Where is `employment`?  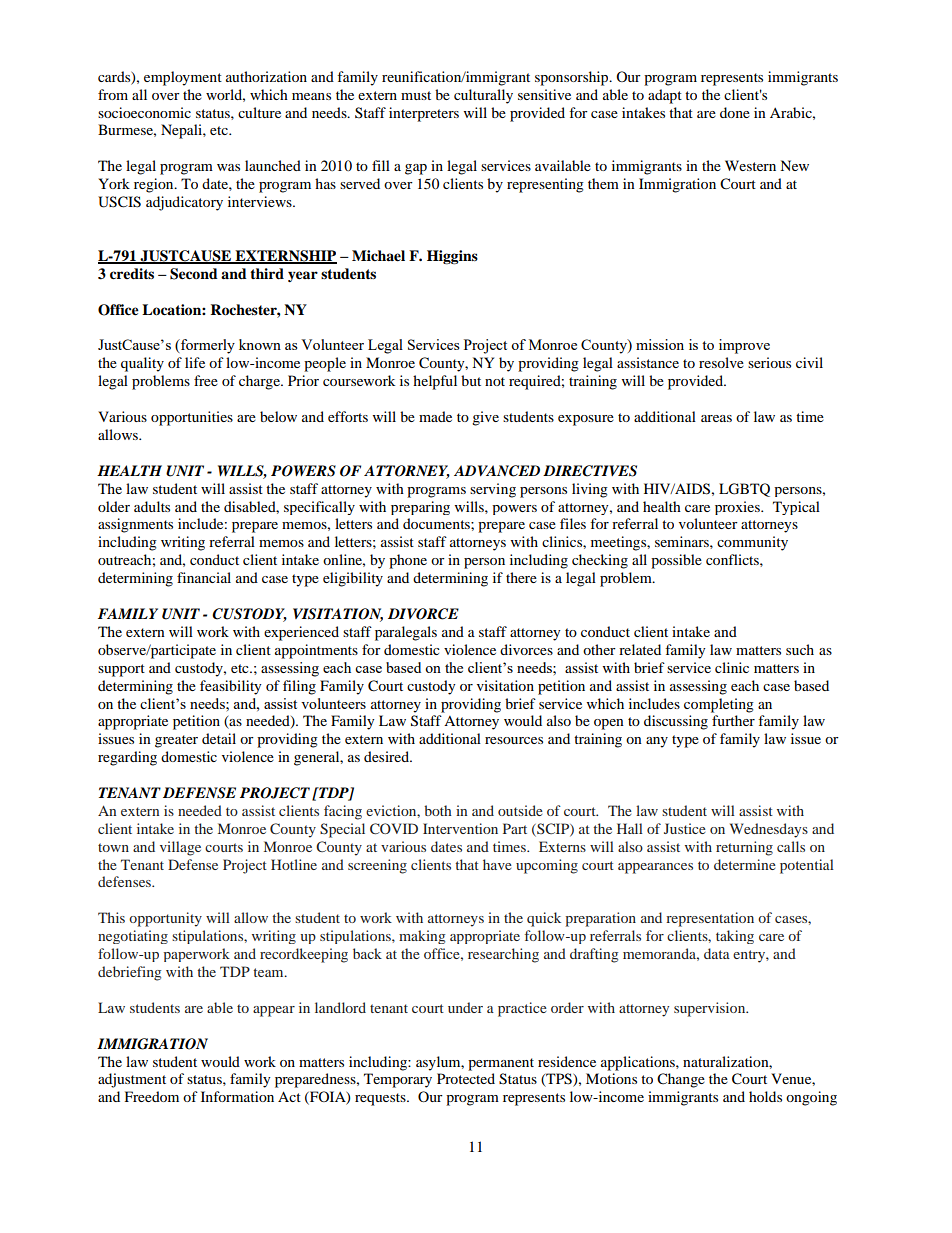
employment is located at coordinates (183, 78).
